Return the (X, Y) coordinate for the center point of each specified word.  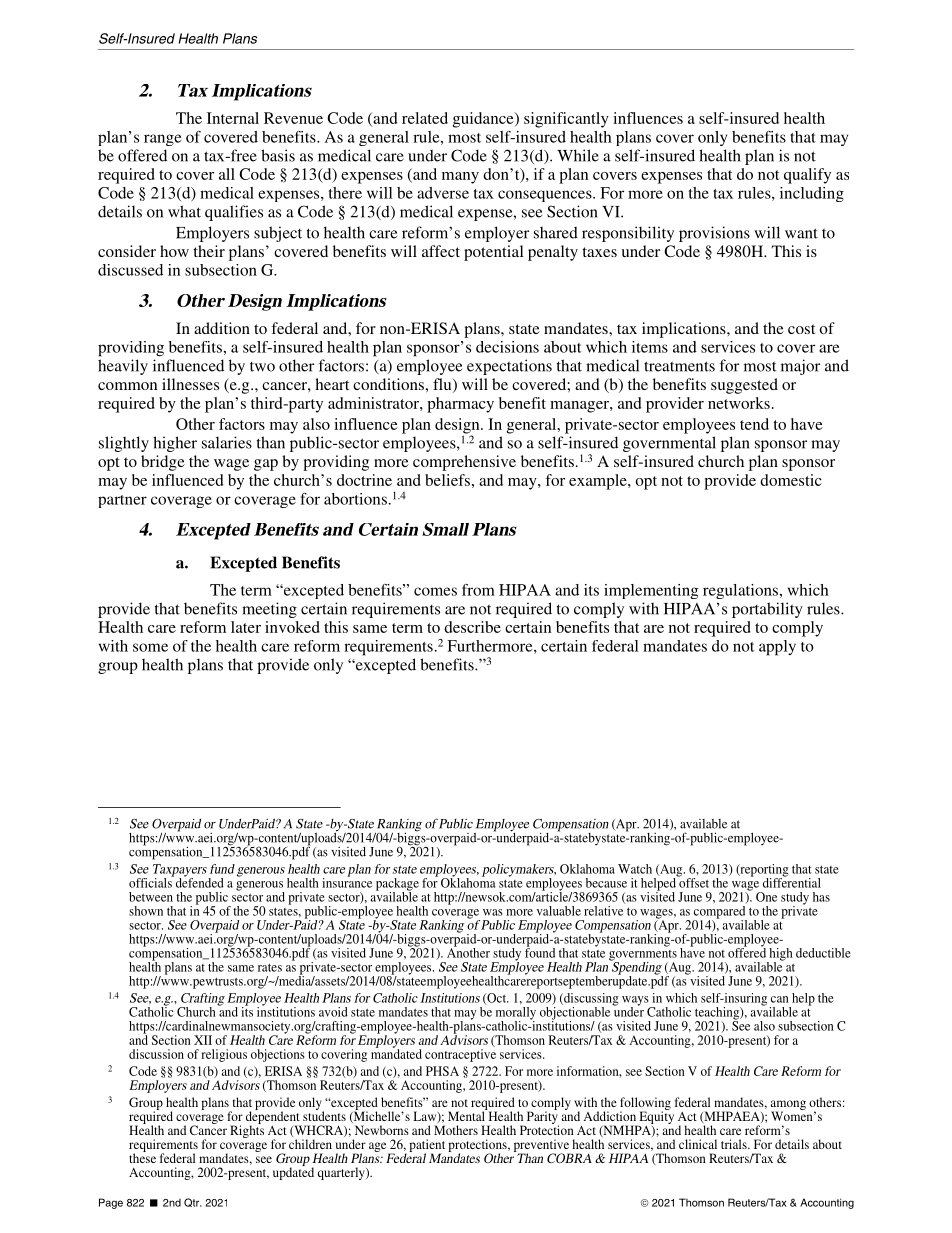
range (162, 140)
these (142, 1157)
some (150, 647)
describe (472, 627)
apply (777, 648)
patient (427, 1146)
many (460, 178)
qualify (807, 176)
